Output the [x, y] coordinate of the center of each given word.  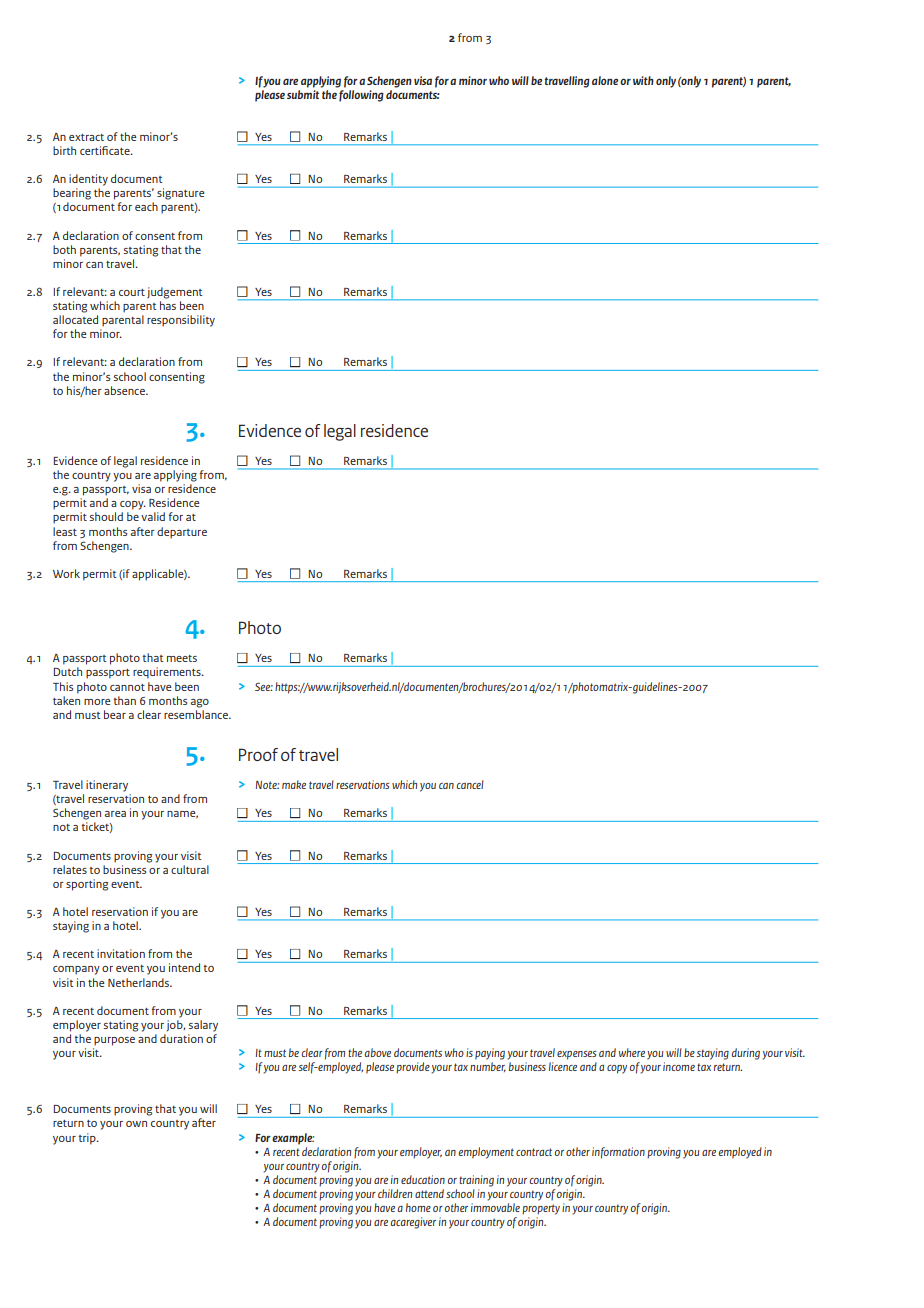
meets [182, 658]
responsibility [181, 321]
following [361, 94]
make [294, 784]
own [136, 1124]
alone [605, 80]
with [643, 80]
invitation [121, 953]
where [632, 1052]
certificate [106, 150]
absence [125, 390]
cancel [470, 784]
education [423, 1179]
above [378, 1052]
